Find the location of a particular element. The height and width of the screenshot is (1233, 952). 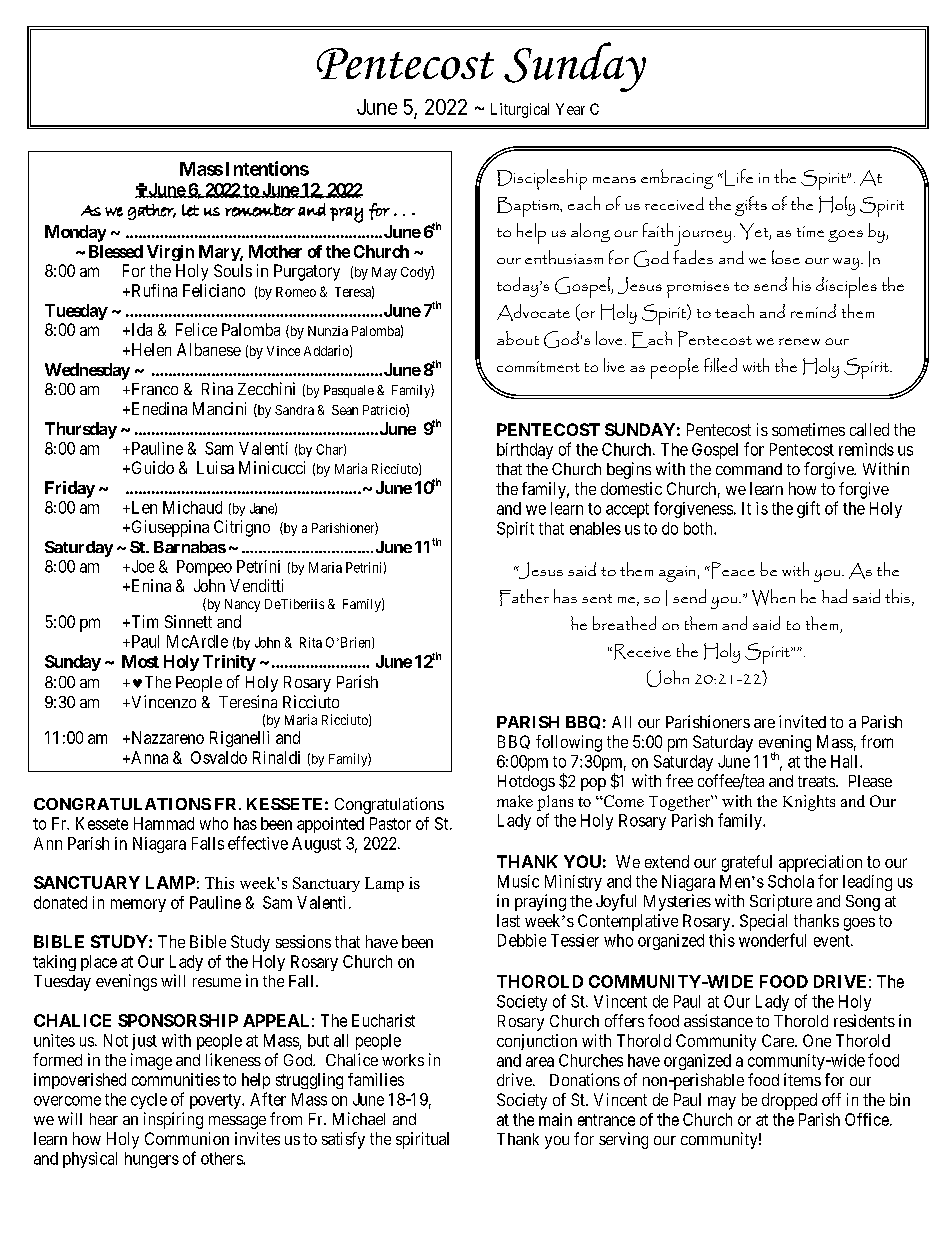

Liturgical is located at coordinates (520, 110).
